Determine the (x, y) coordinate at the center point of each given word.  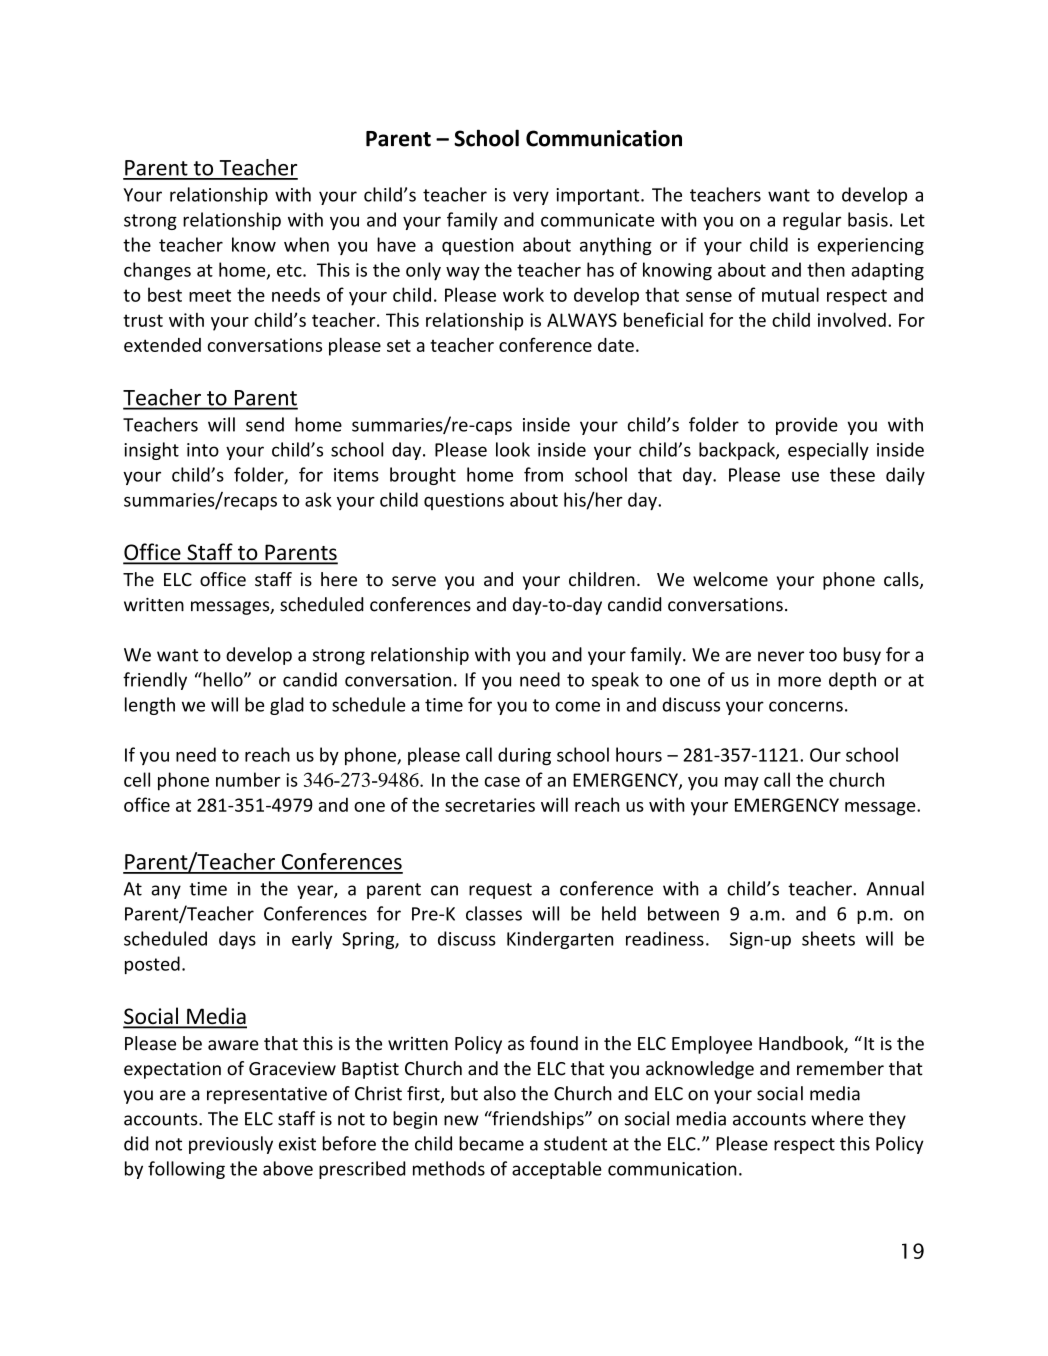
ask (318, 499)
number (248, 779)
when (306, 244)
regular (812, 221)
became (491, 1143)
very (531, 198)
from (543, 474)
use (805, 476)
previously (231, 1145)
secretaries (490, 805)
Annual (895, 888)
